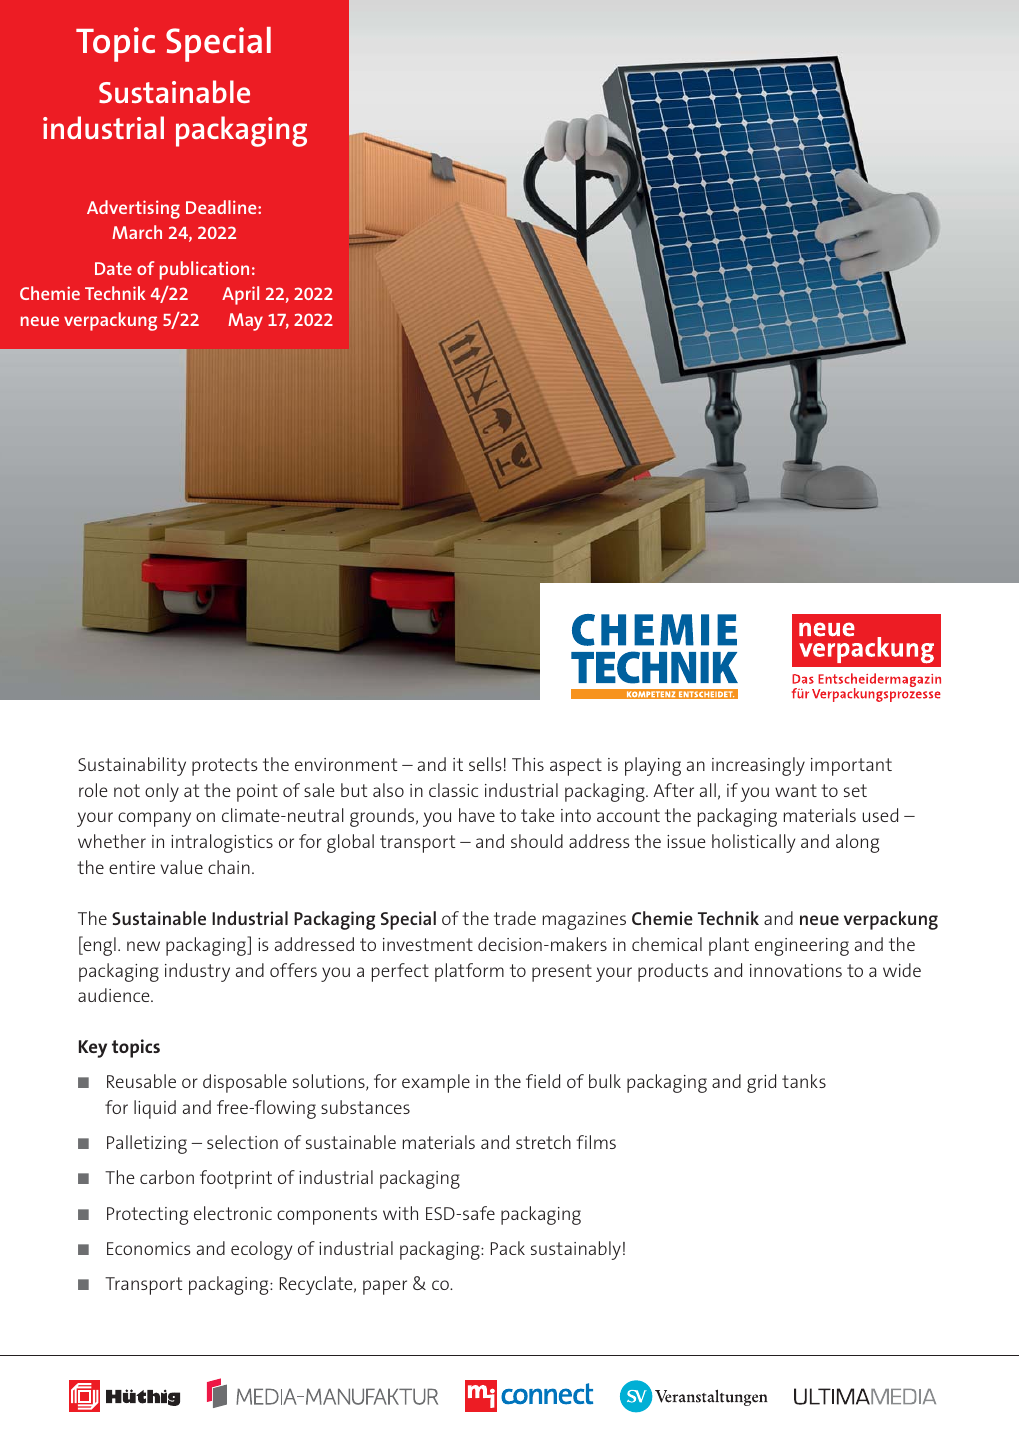  Describe the element at coordinates (240, 295) in the screenshot. I see `April` at that location.
